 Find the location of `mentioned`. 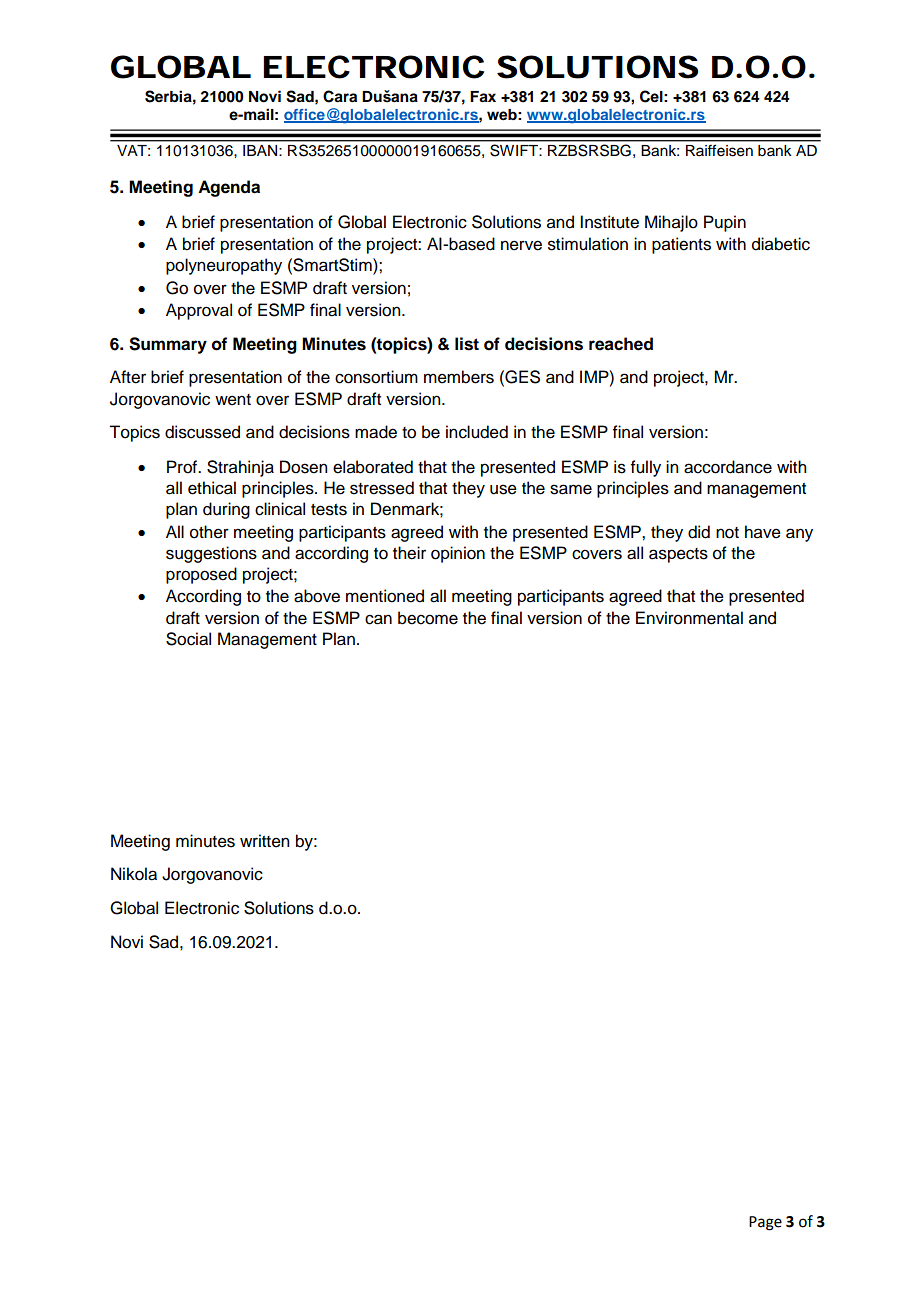

mentioned is located at coordinates (385, 596).
